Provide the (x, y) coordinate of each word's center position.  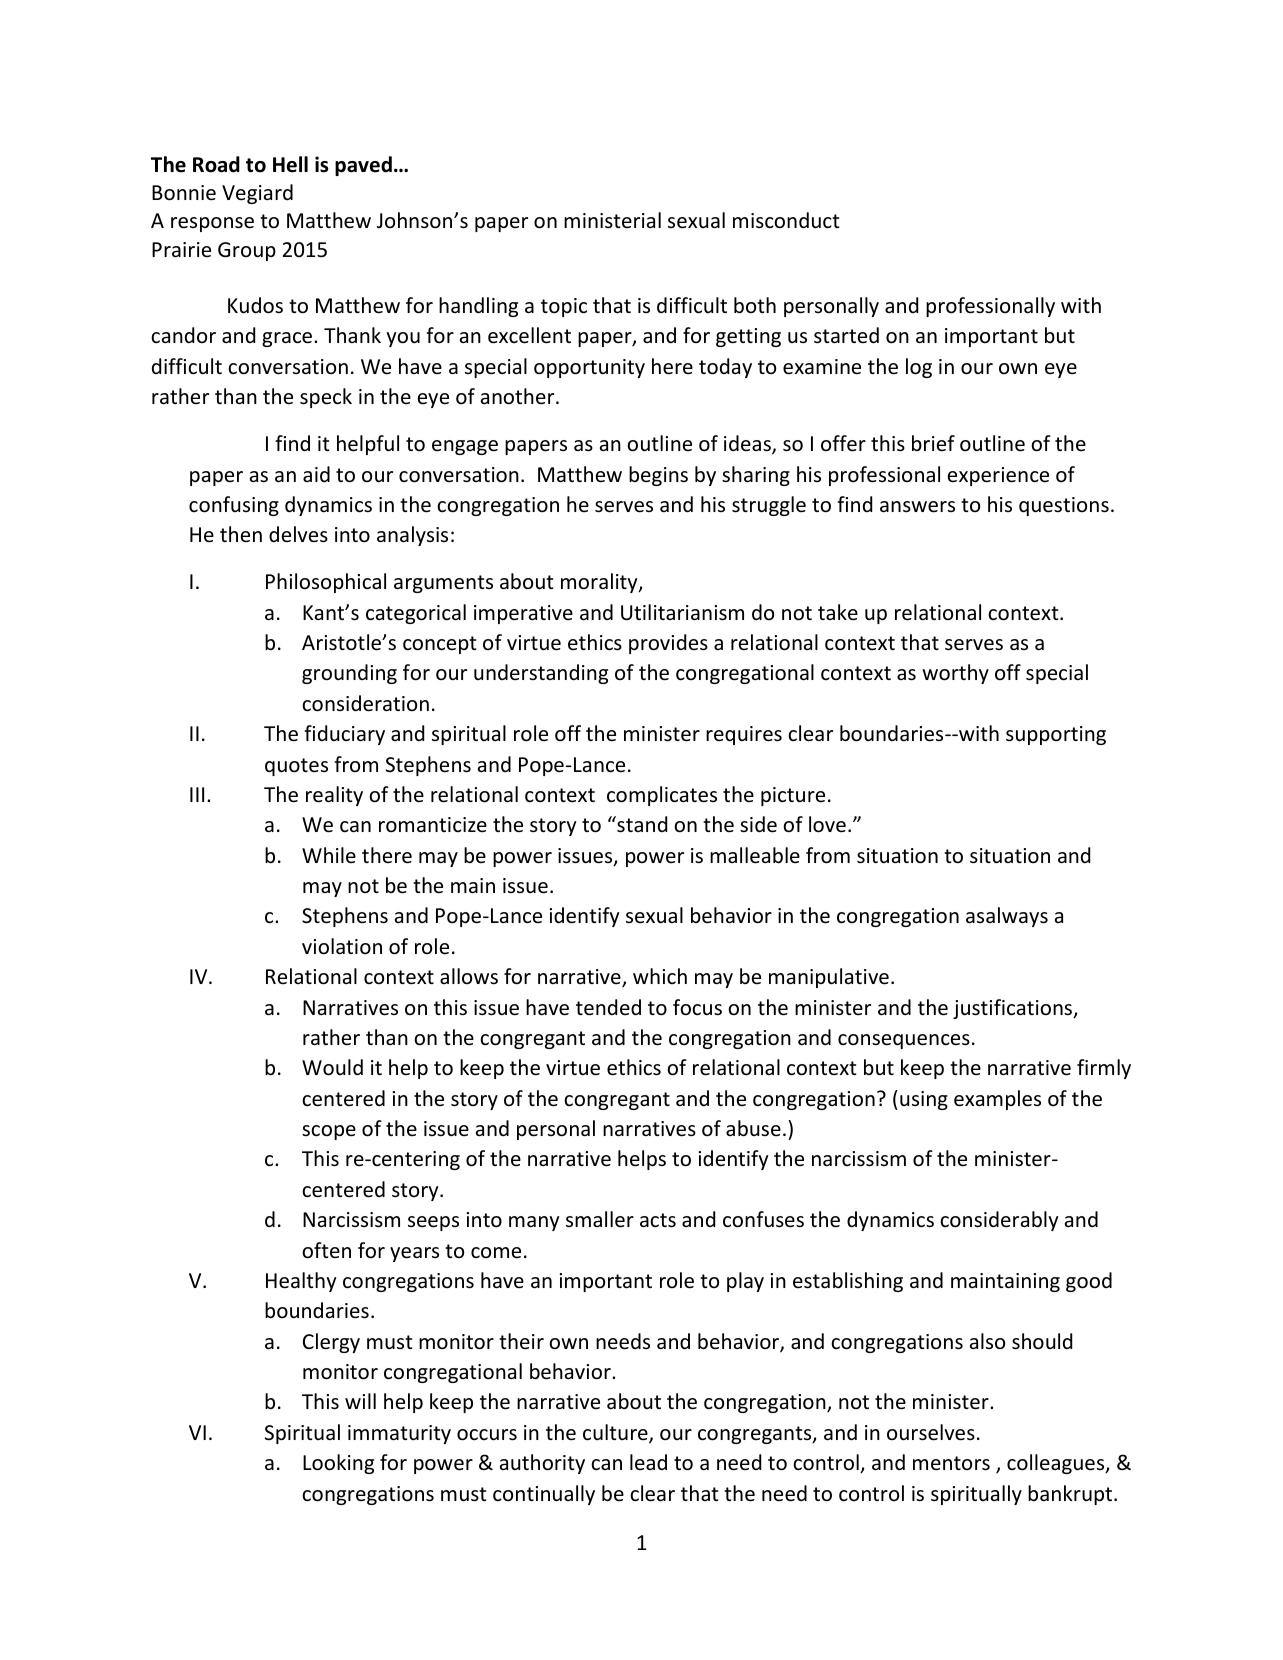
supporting (1056, 735)
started (846, 335)
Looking (338, 1464)
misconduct (786, 220)
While (329, 855)
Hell (290, 164)
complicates (662, 796)
